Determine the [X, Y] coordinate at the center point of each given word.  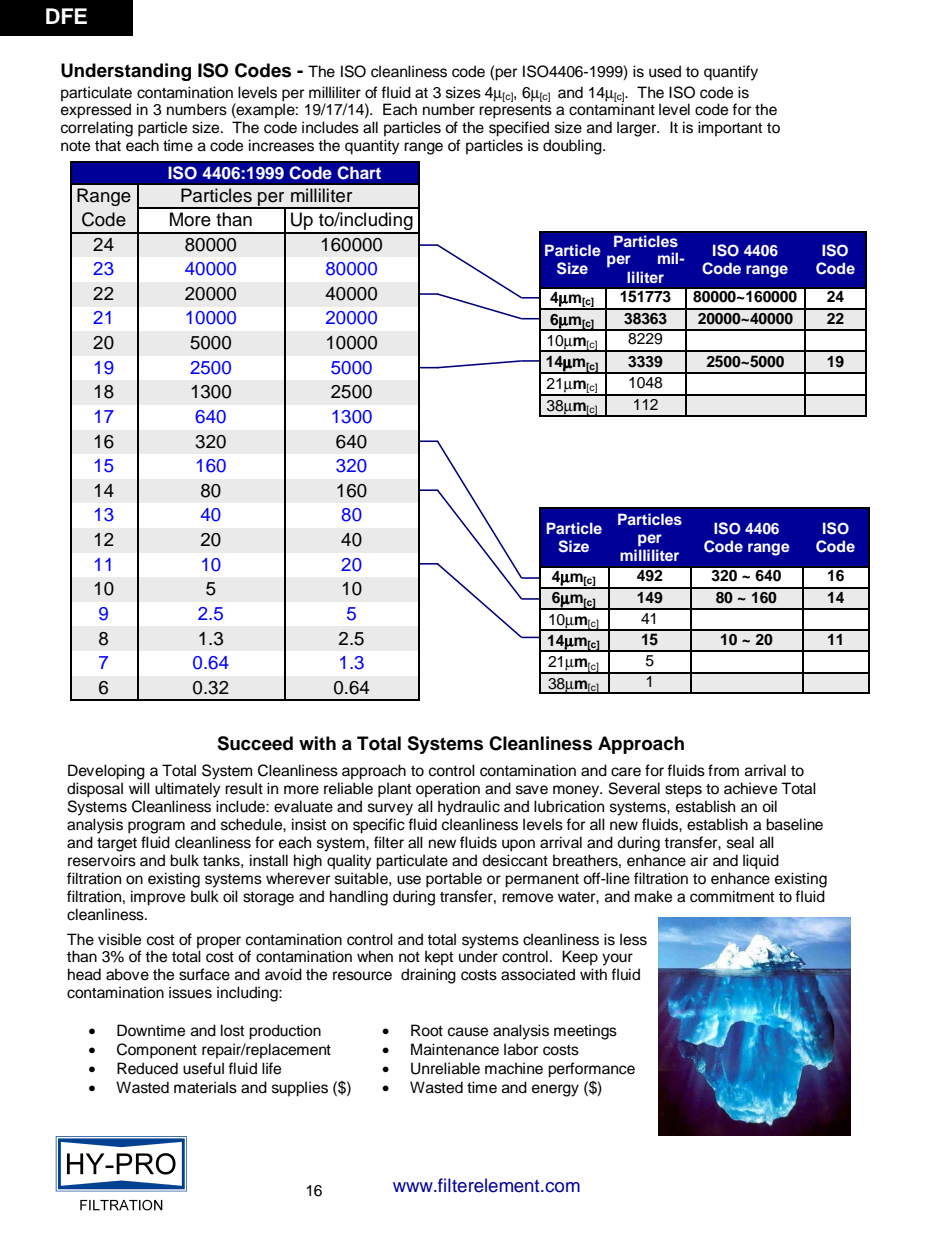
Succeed [255, 743]
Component [157, 1051]
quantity [372, 147]
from [723, 770]
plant [394, 790]
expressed [96, 111]
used [665, 71]
